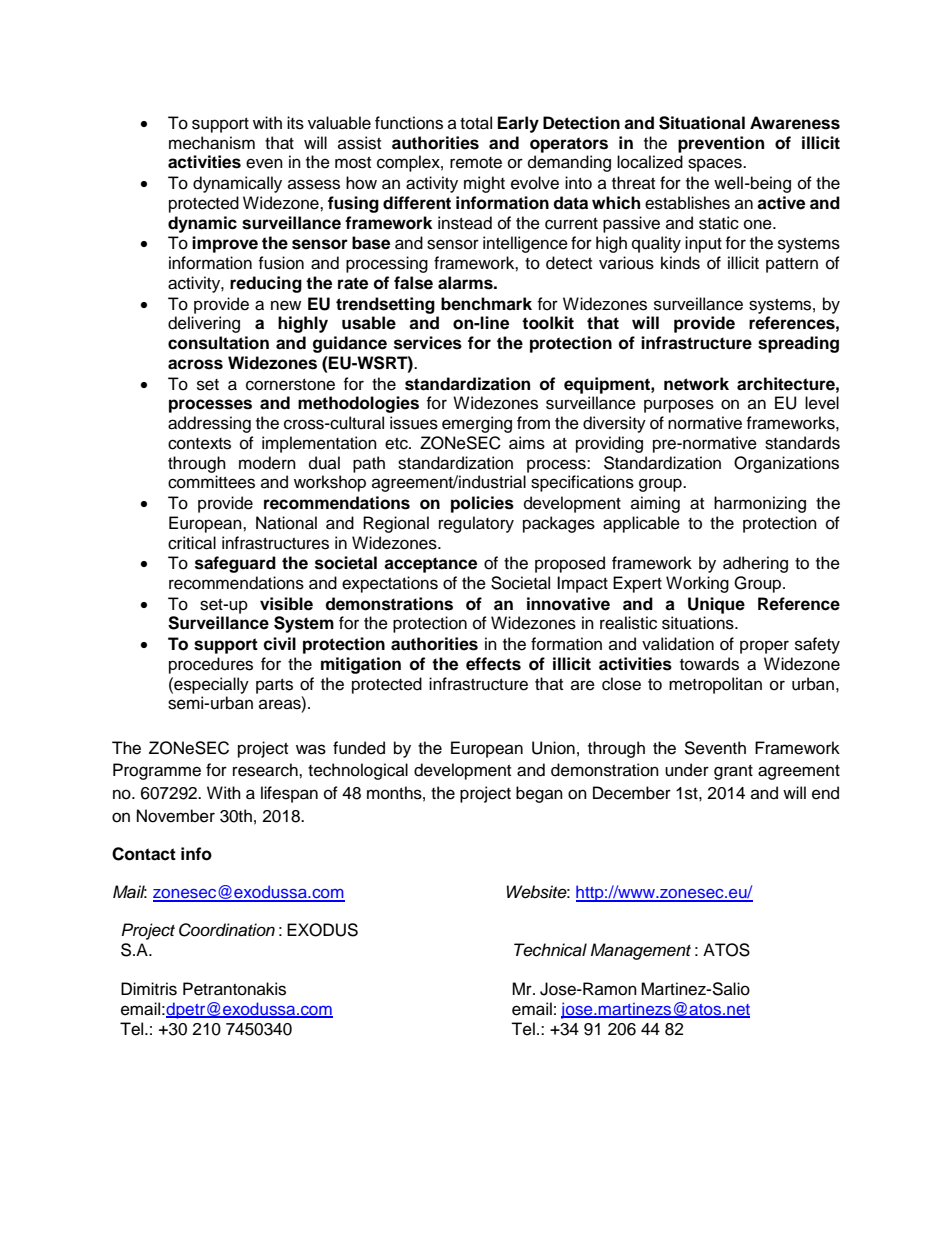 This document has height=1233, width=952. What do you see at coordinates (477, 424) in the document?
I see `emerging` at bounding box center [477, 424].
